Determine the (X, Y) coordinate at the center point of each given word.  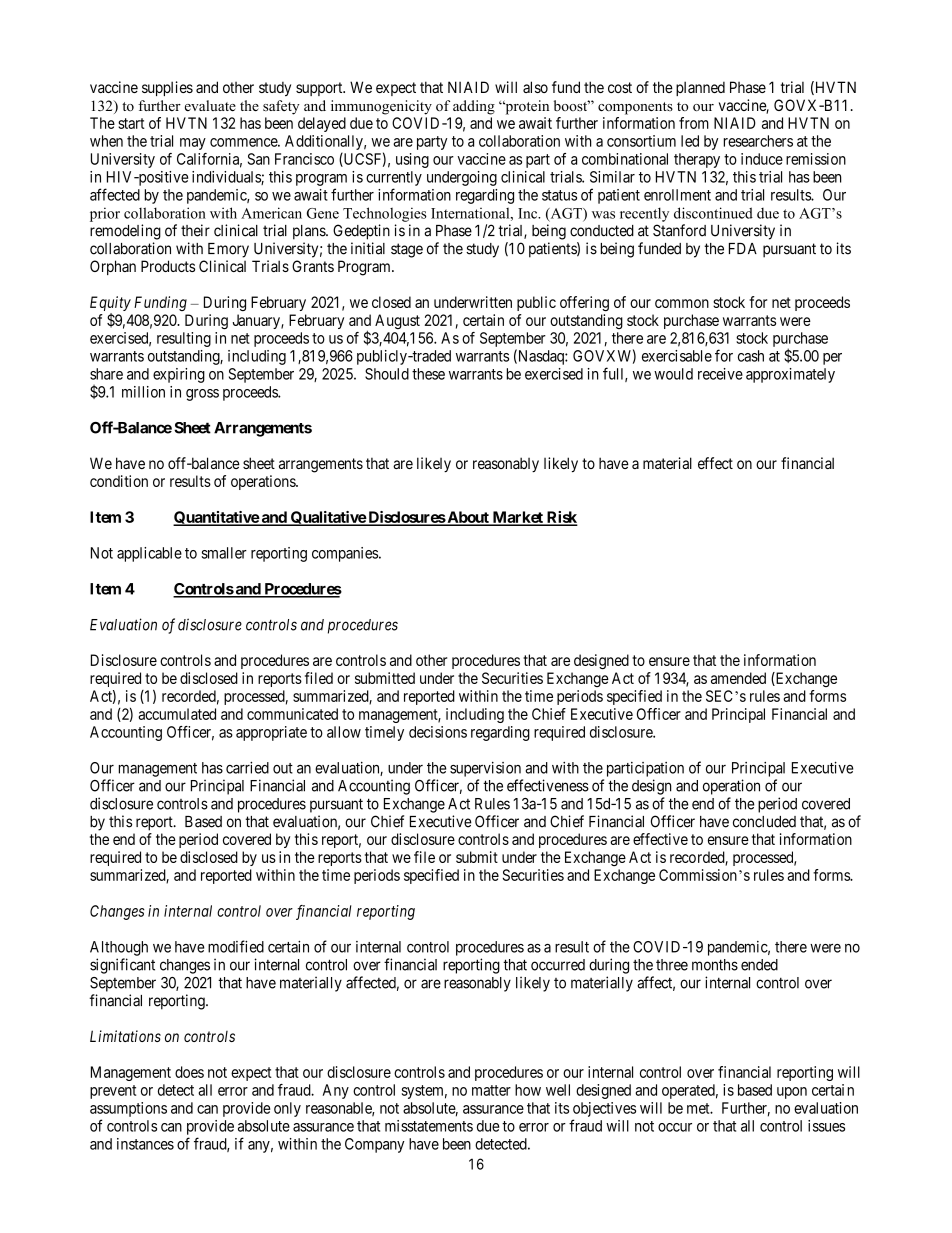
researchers (758, 141)
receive (720, 374)
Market (517, 518)
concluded (764, 822)
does (189, 1072)
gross (202, 395)
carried (247, 767)
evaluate (210, 105)
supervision (485, 769)
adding (474, 107)
